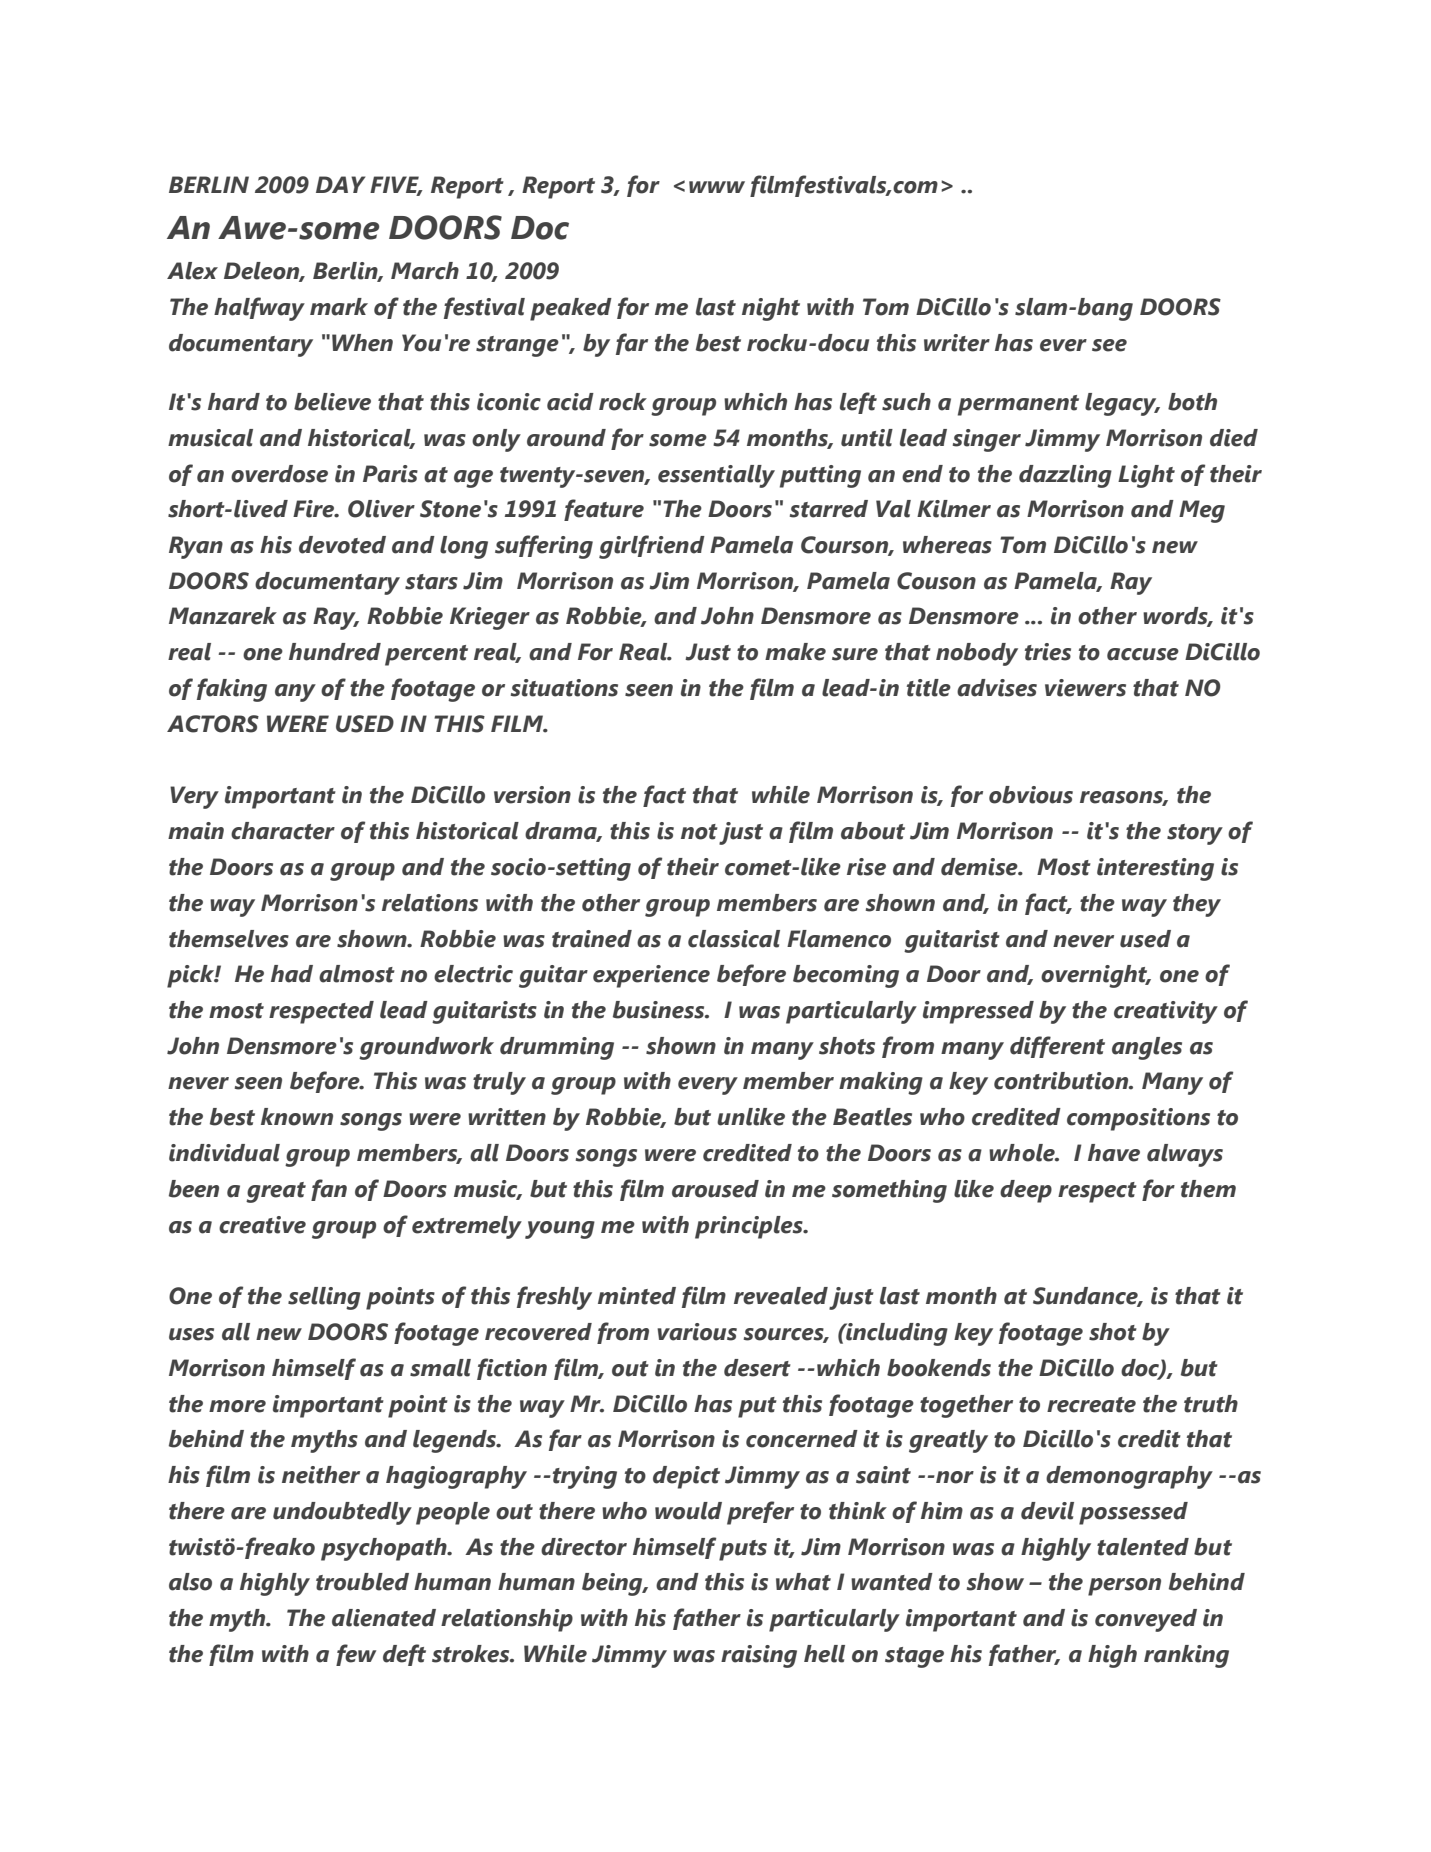 This image has width=1431, height=1852. Describe the element at coordinates (362, 1582) in the image. I see `troubled` at that location.
